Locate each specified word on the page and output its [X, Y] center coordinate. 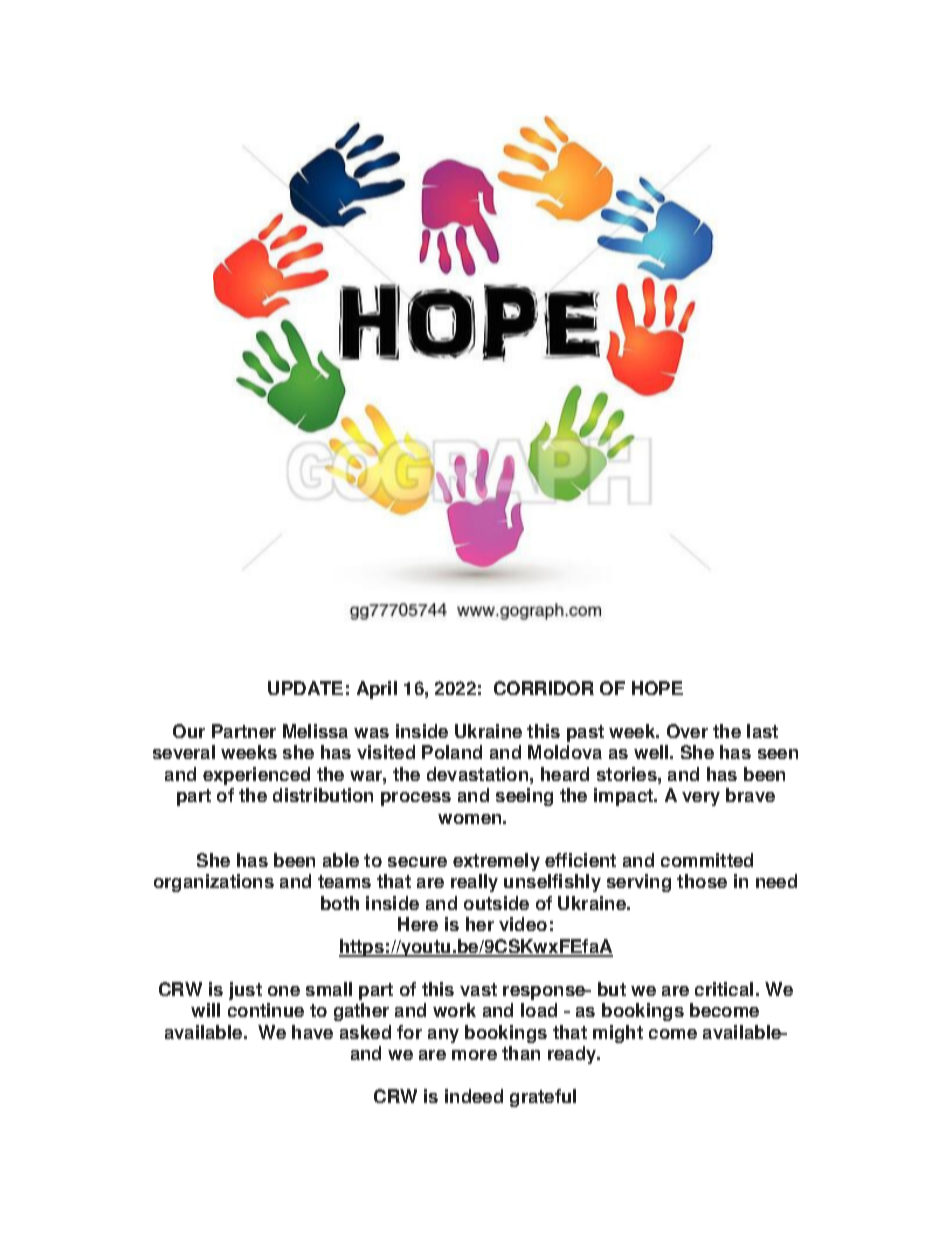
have [312, 1032]
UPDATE [305, 688]
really [474, 883]
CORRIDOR [544, 688]
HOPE [657, 688]
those [702, 881]
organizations [214, 883]
